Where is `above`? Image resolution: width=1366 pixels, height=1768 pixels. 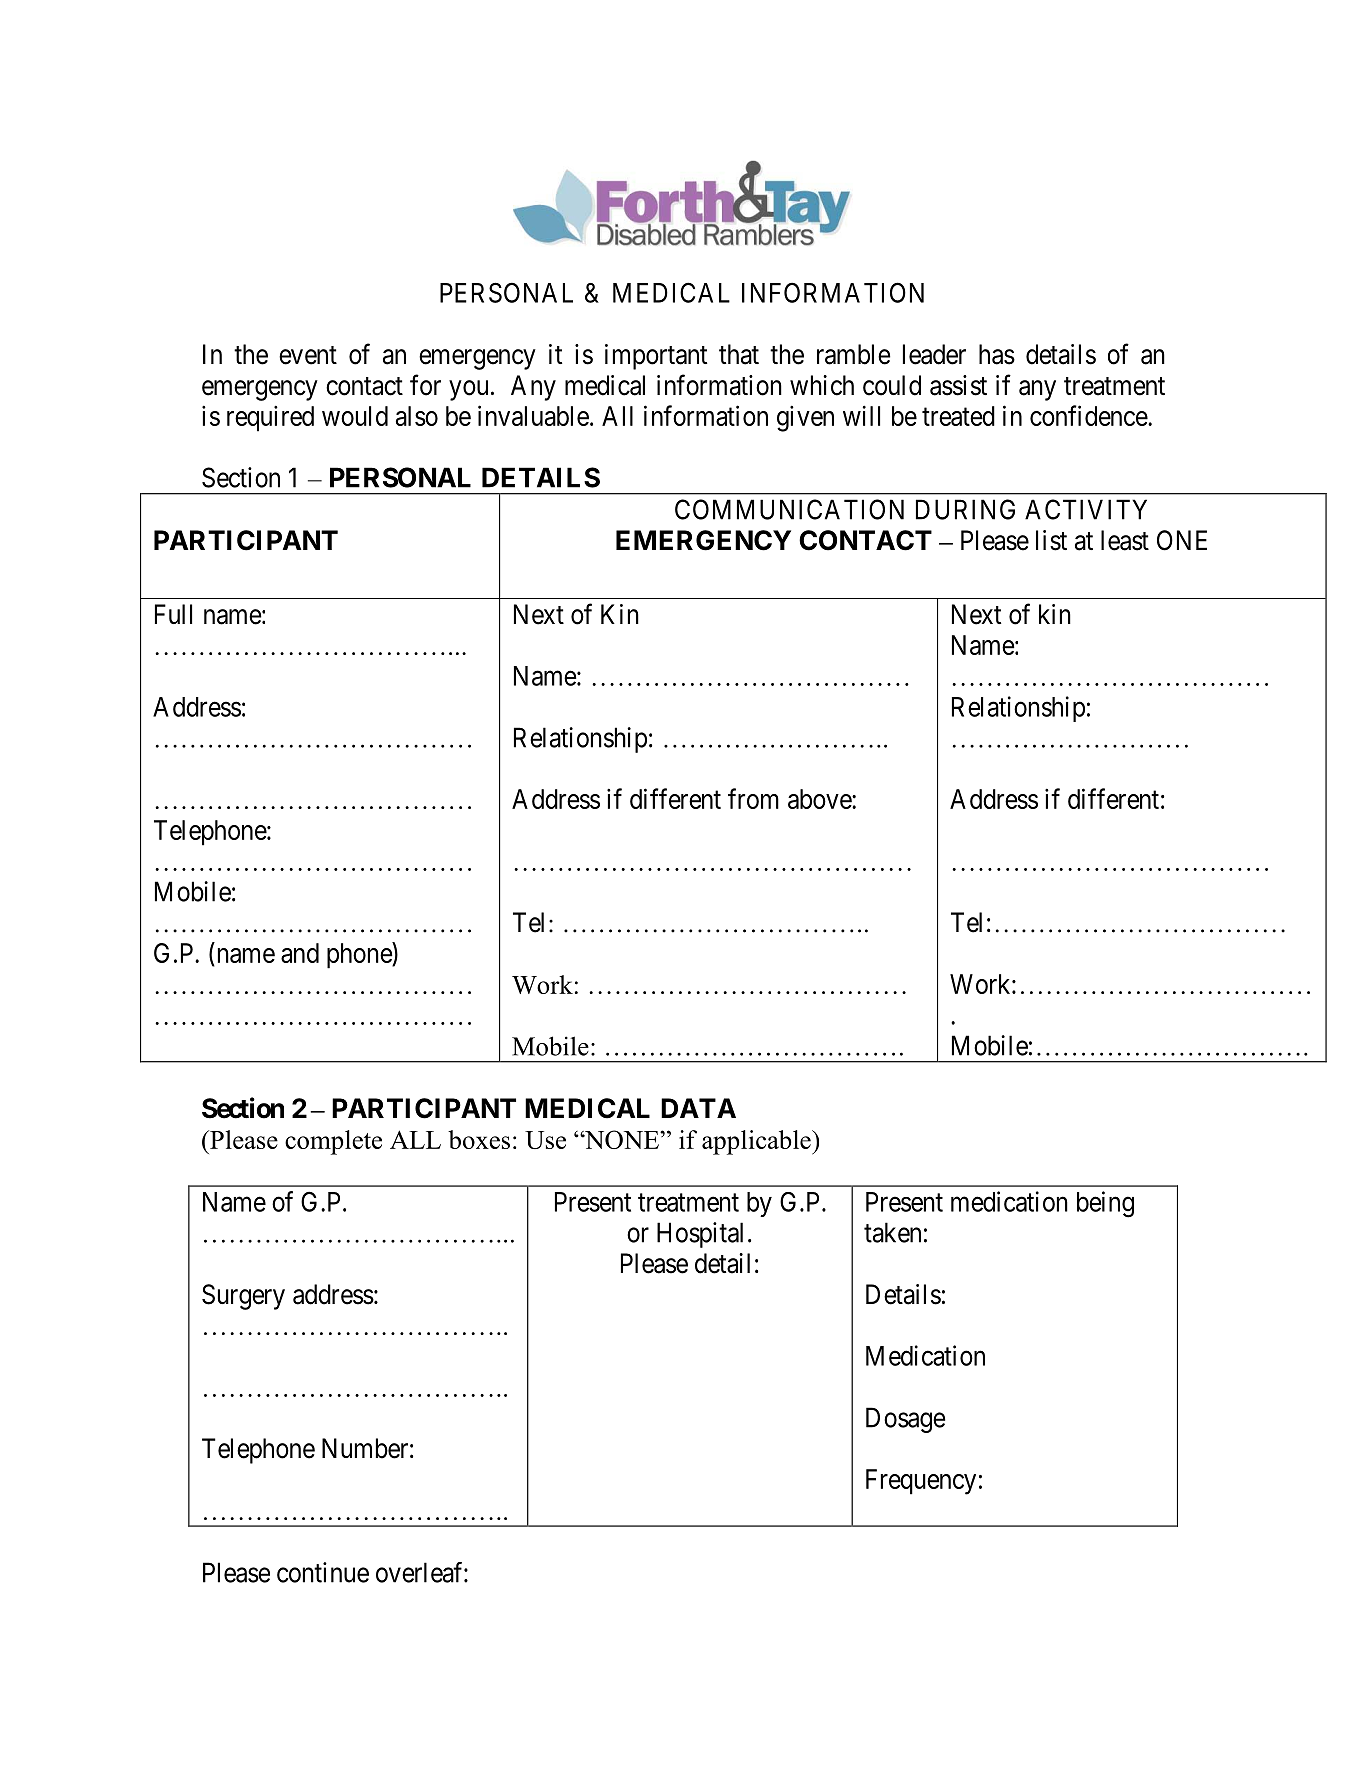 above is located at coordinates (820, 799).
